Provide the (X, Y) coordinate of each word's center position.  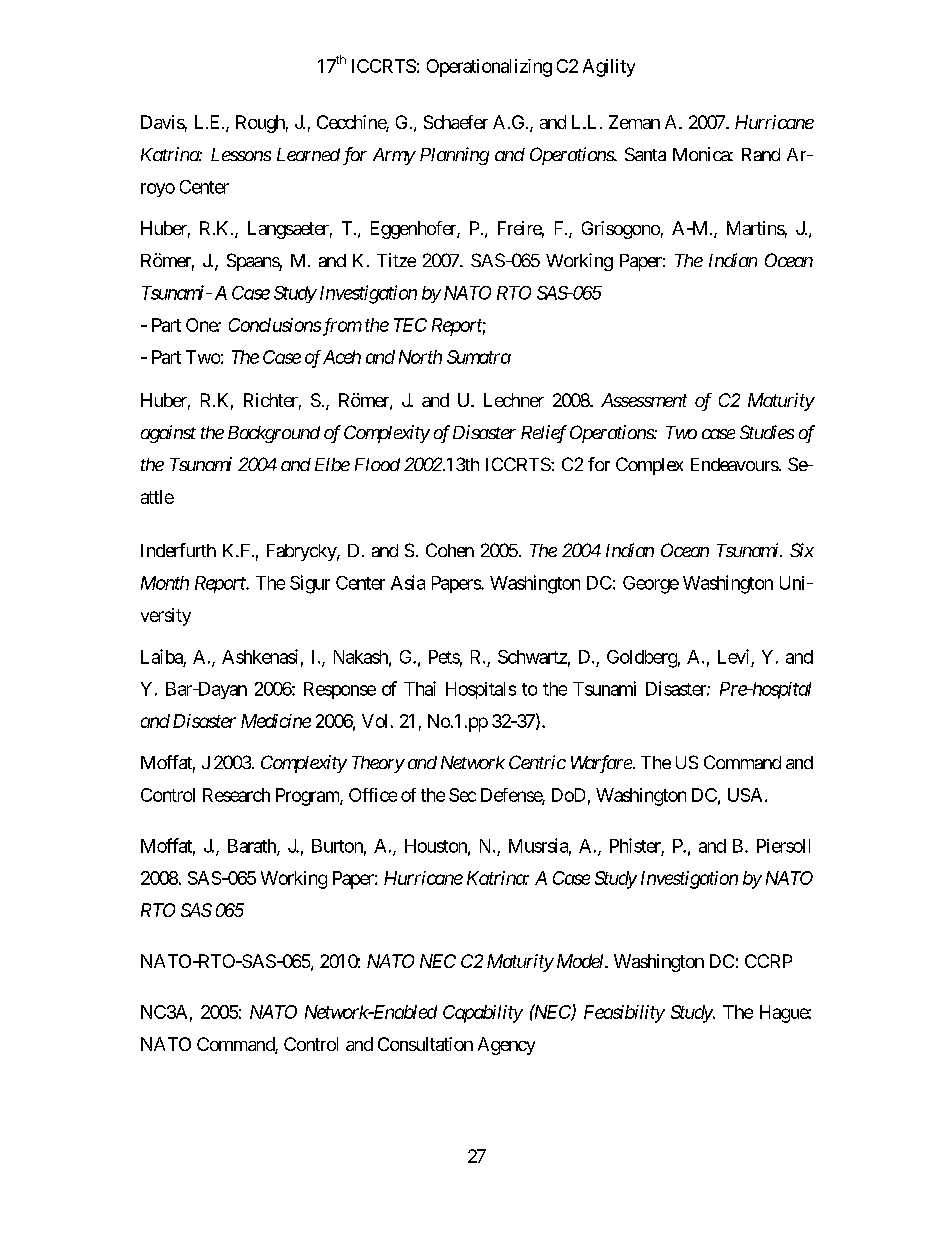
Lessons (241, 154)
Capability (483, 1014)
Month (165, 583)
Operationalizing (489, 68)
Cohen (450, 550)
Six (802, 550)
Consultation (425, 1044)
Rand (761, 154)
